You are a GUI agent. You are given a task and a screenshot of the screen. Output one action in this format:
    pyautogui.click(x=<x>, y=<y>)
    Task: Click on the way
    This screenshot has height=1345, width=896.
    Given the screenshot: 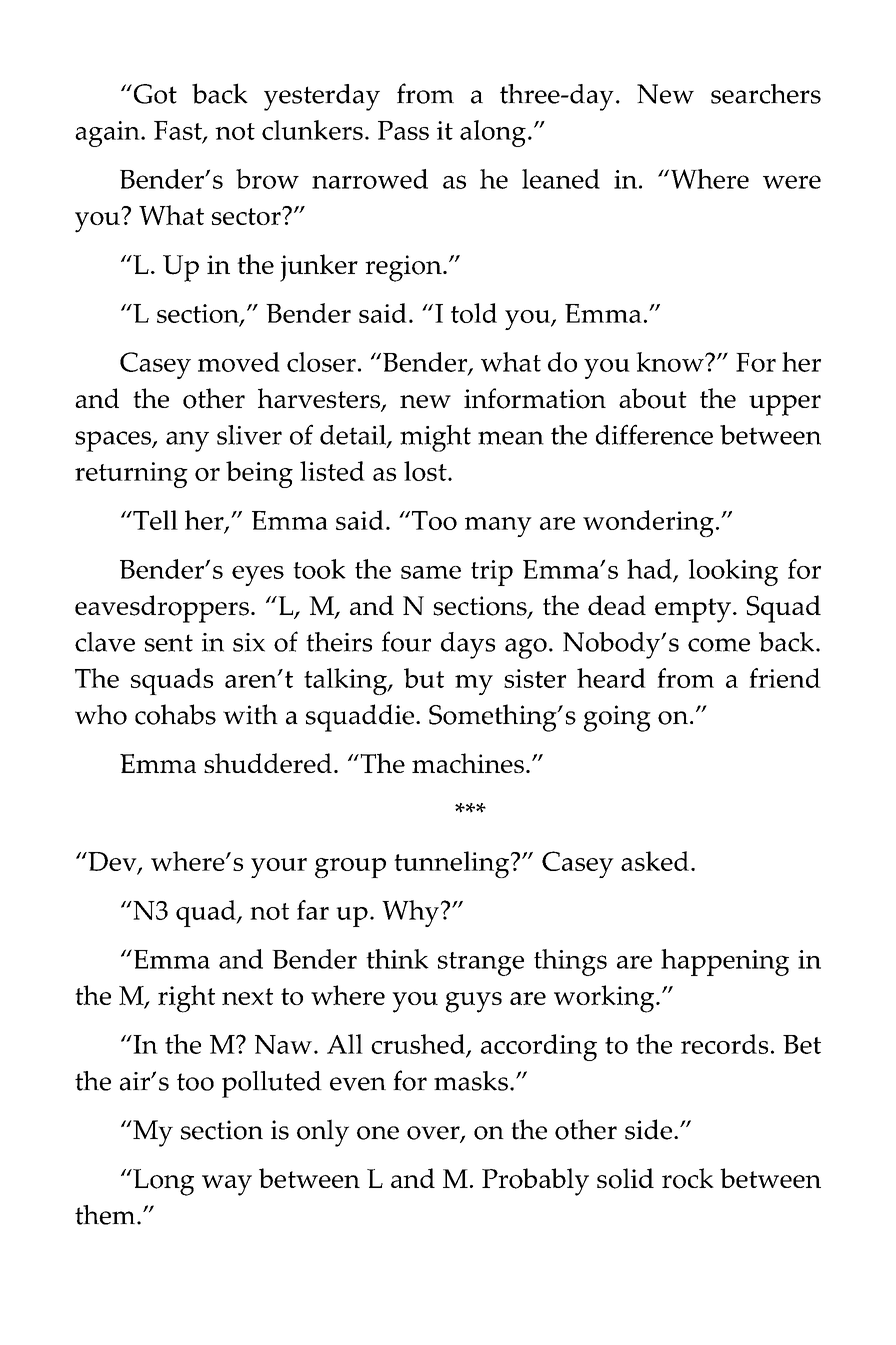 What is the action you would take?
    pyautogui.click(x=227, y=1185)
